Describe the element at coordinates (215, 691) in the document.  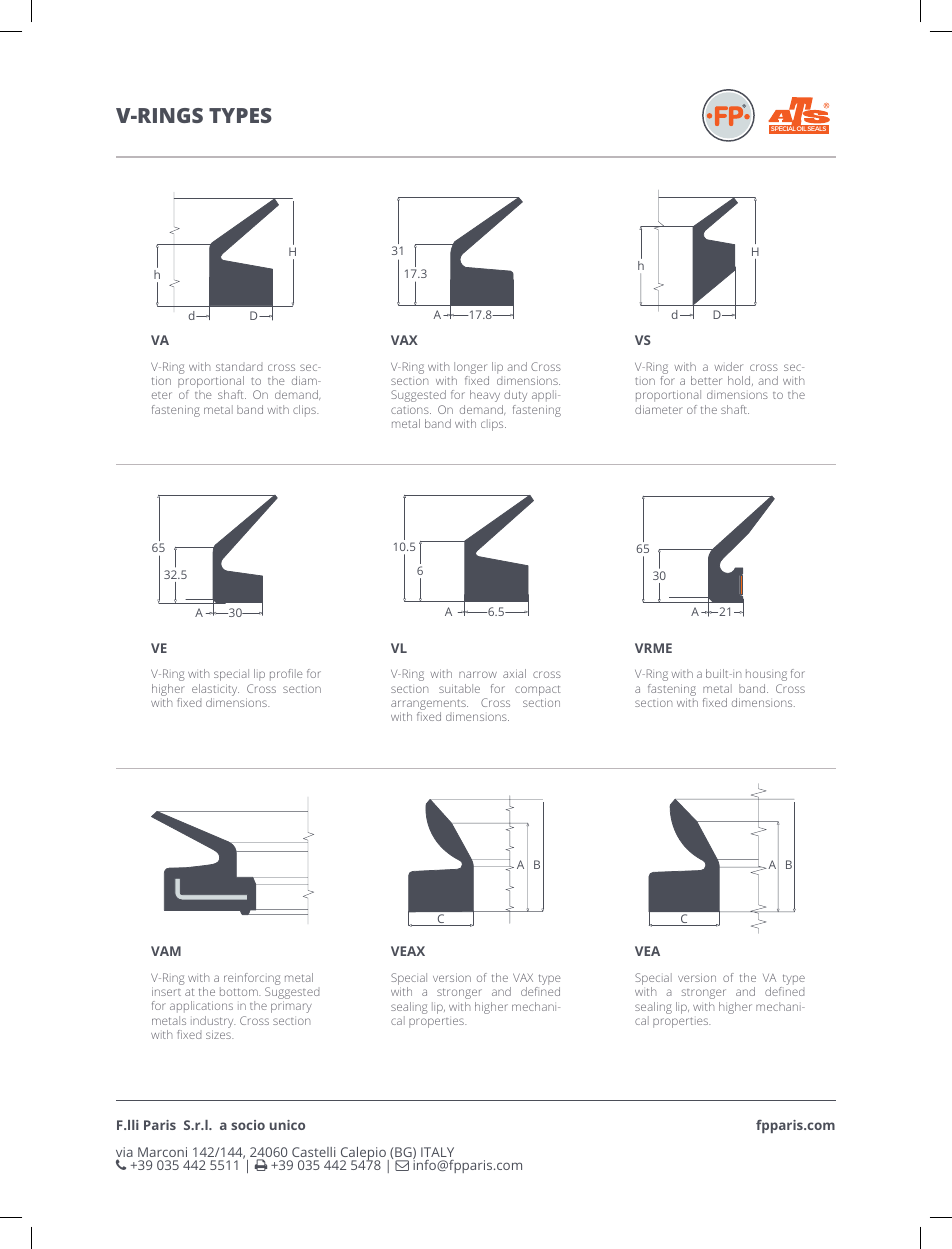
I see `elasticity` at that location.
